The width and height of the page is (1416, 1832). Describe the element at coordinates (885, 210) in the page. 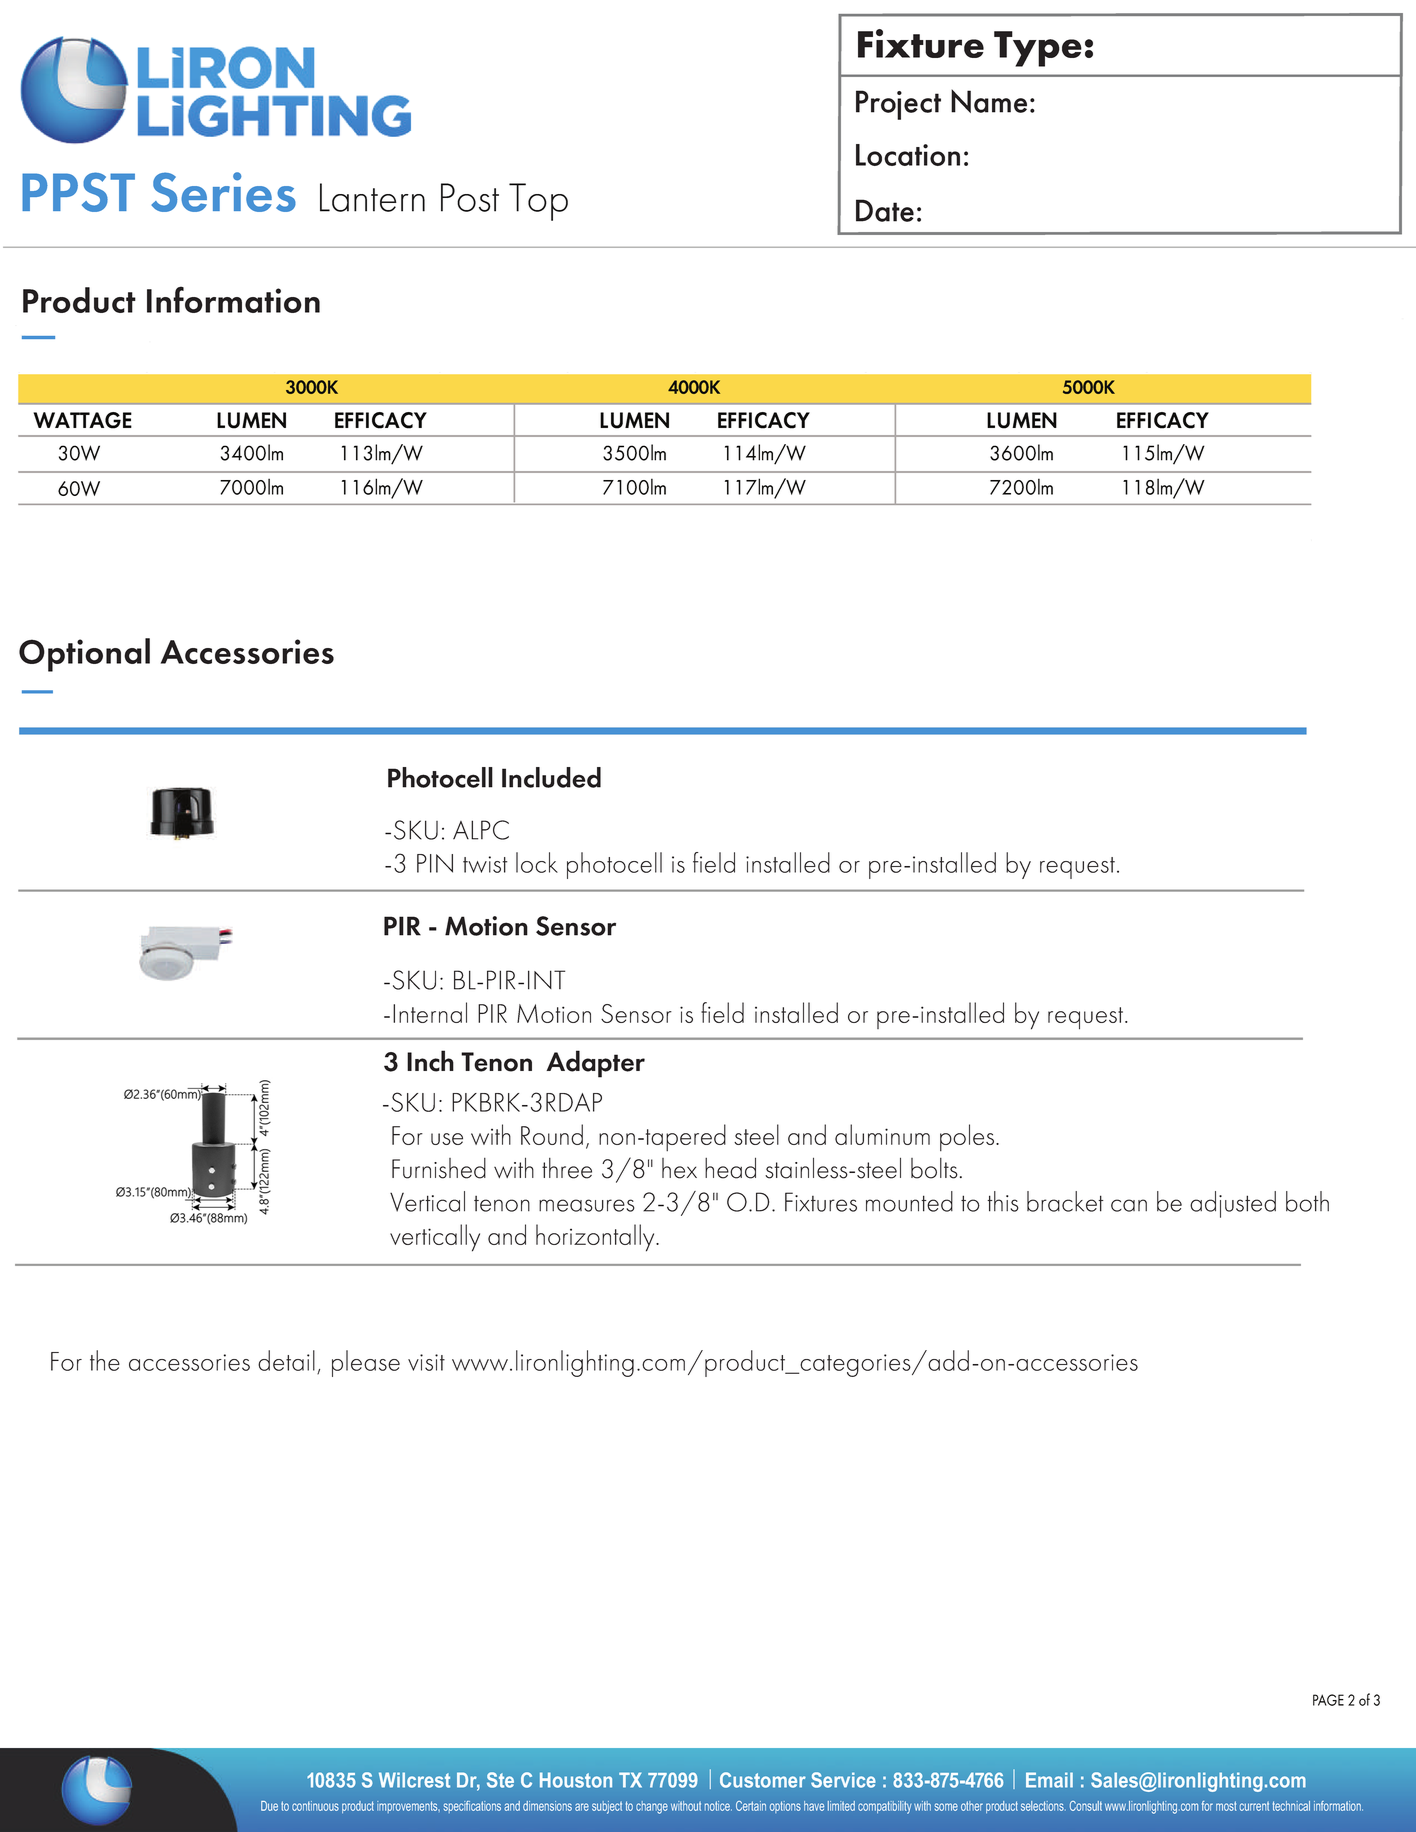

I see `Date` at that location.
